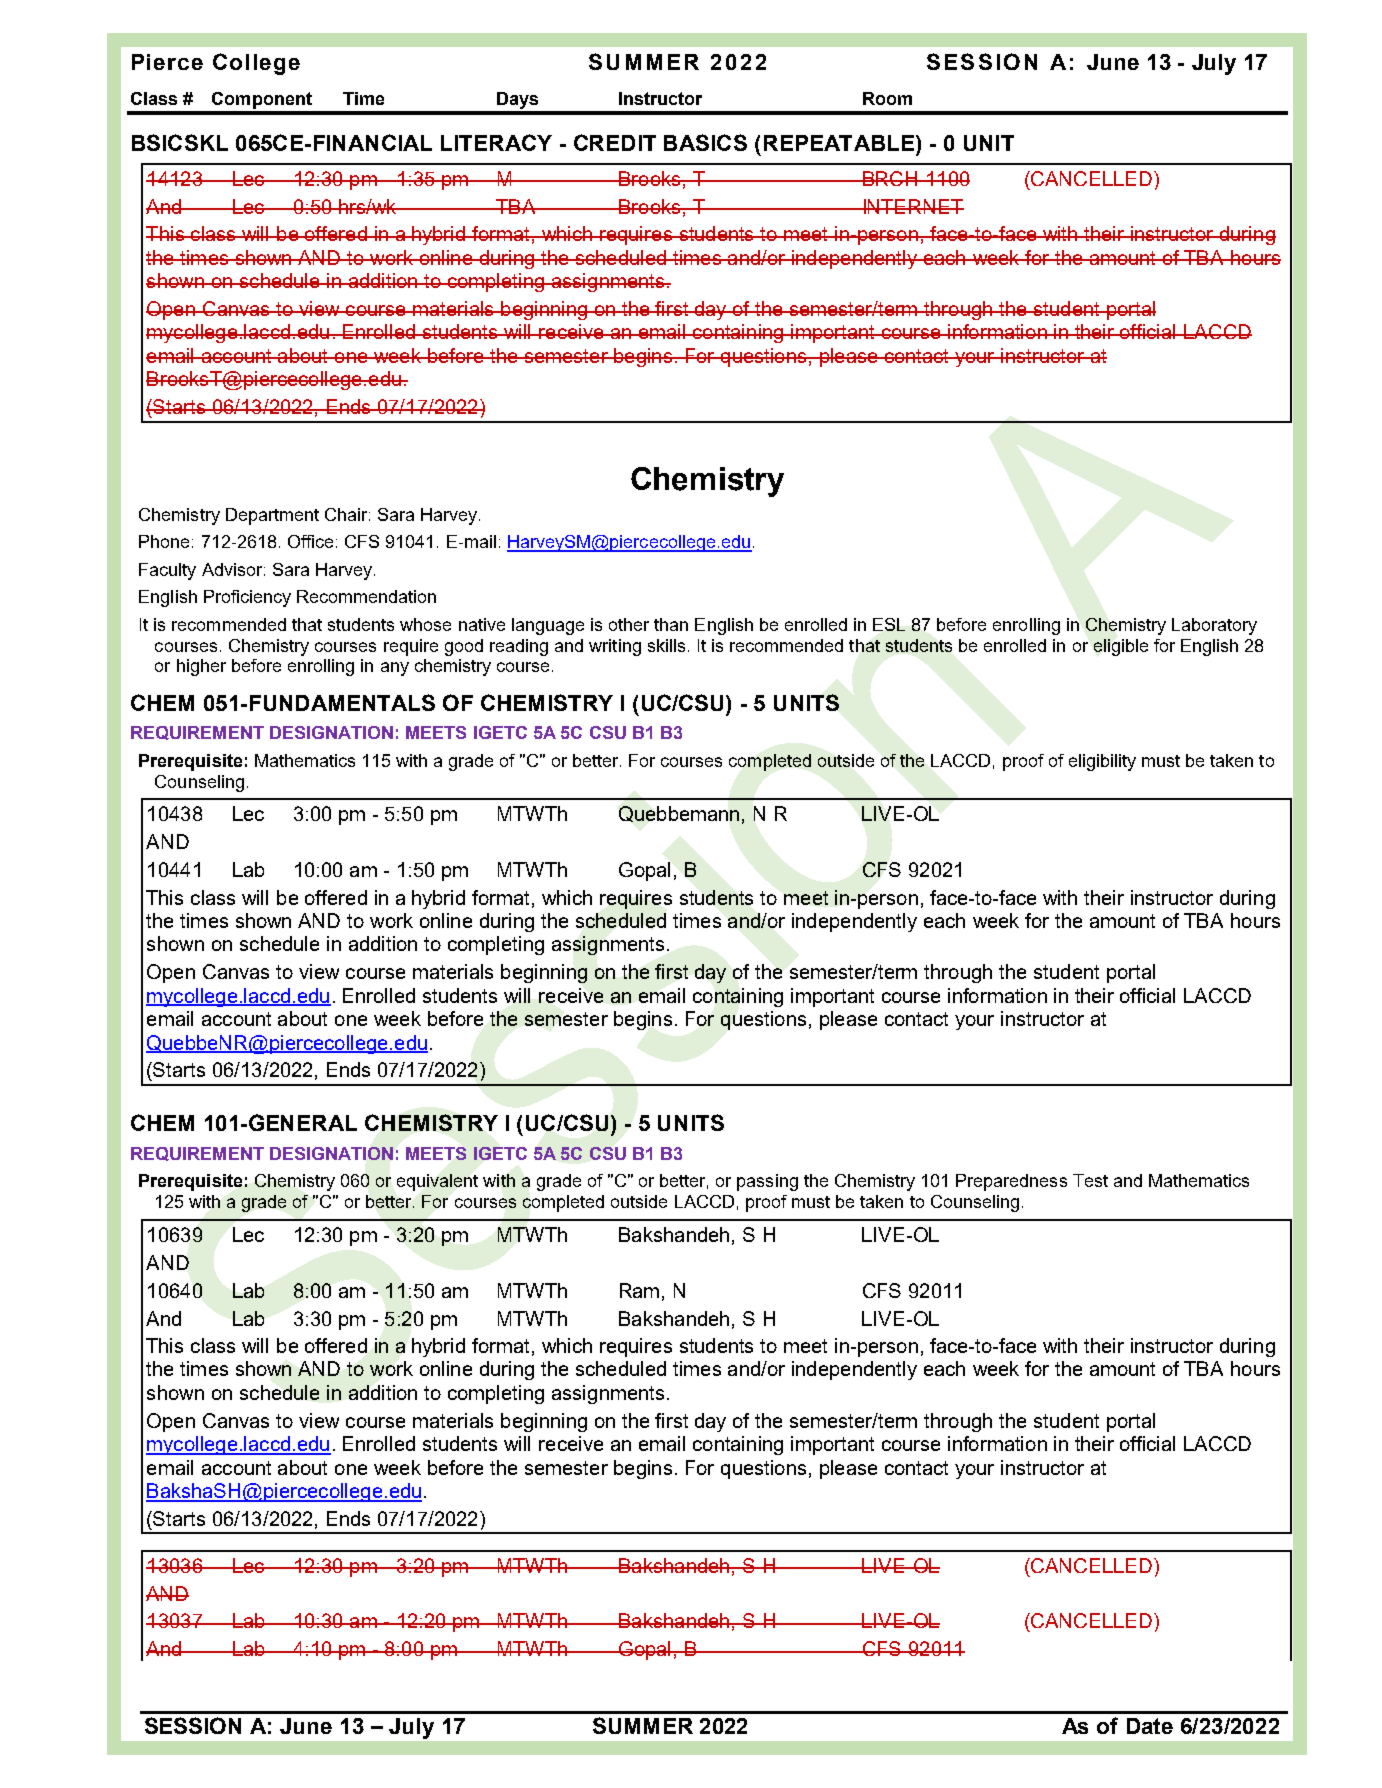 Image resolution: width=1382 pixels, height=1788 pixels. I want to click on LITERACY, so click(496, 142).
